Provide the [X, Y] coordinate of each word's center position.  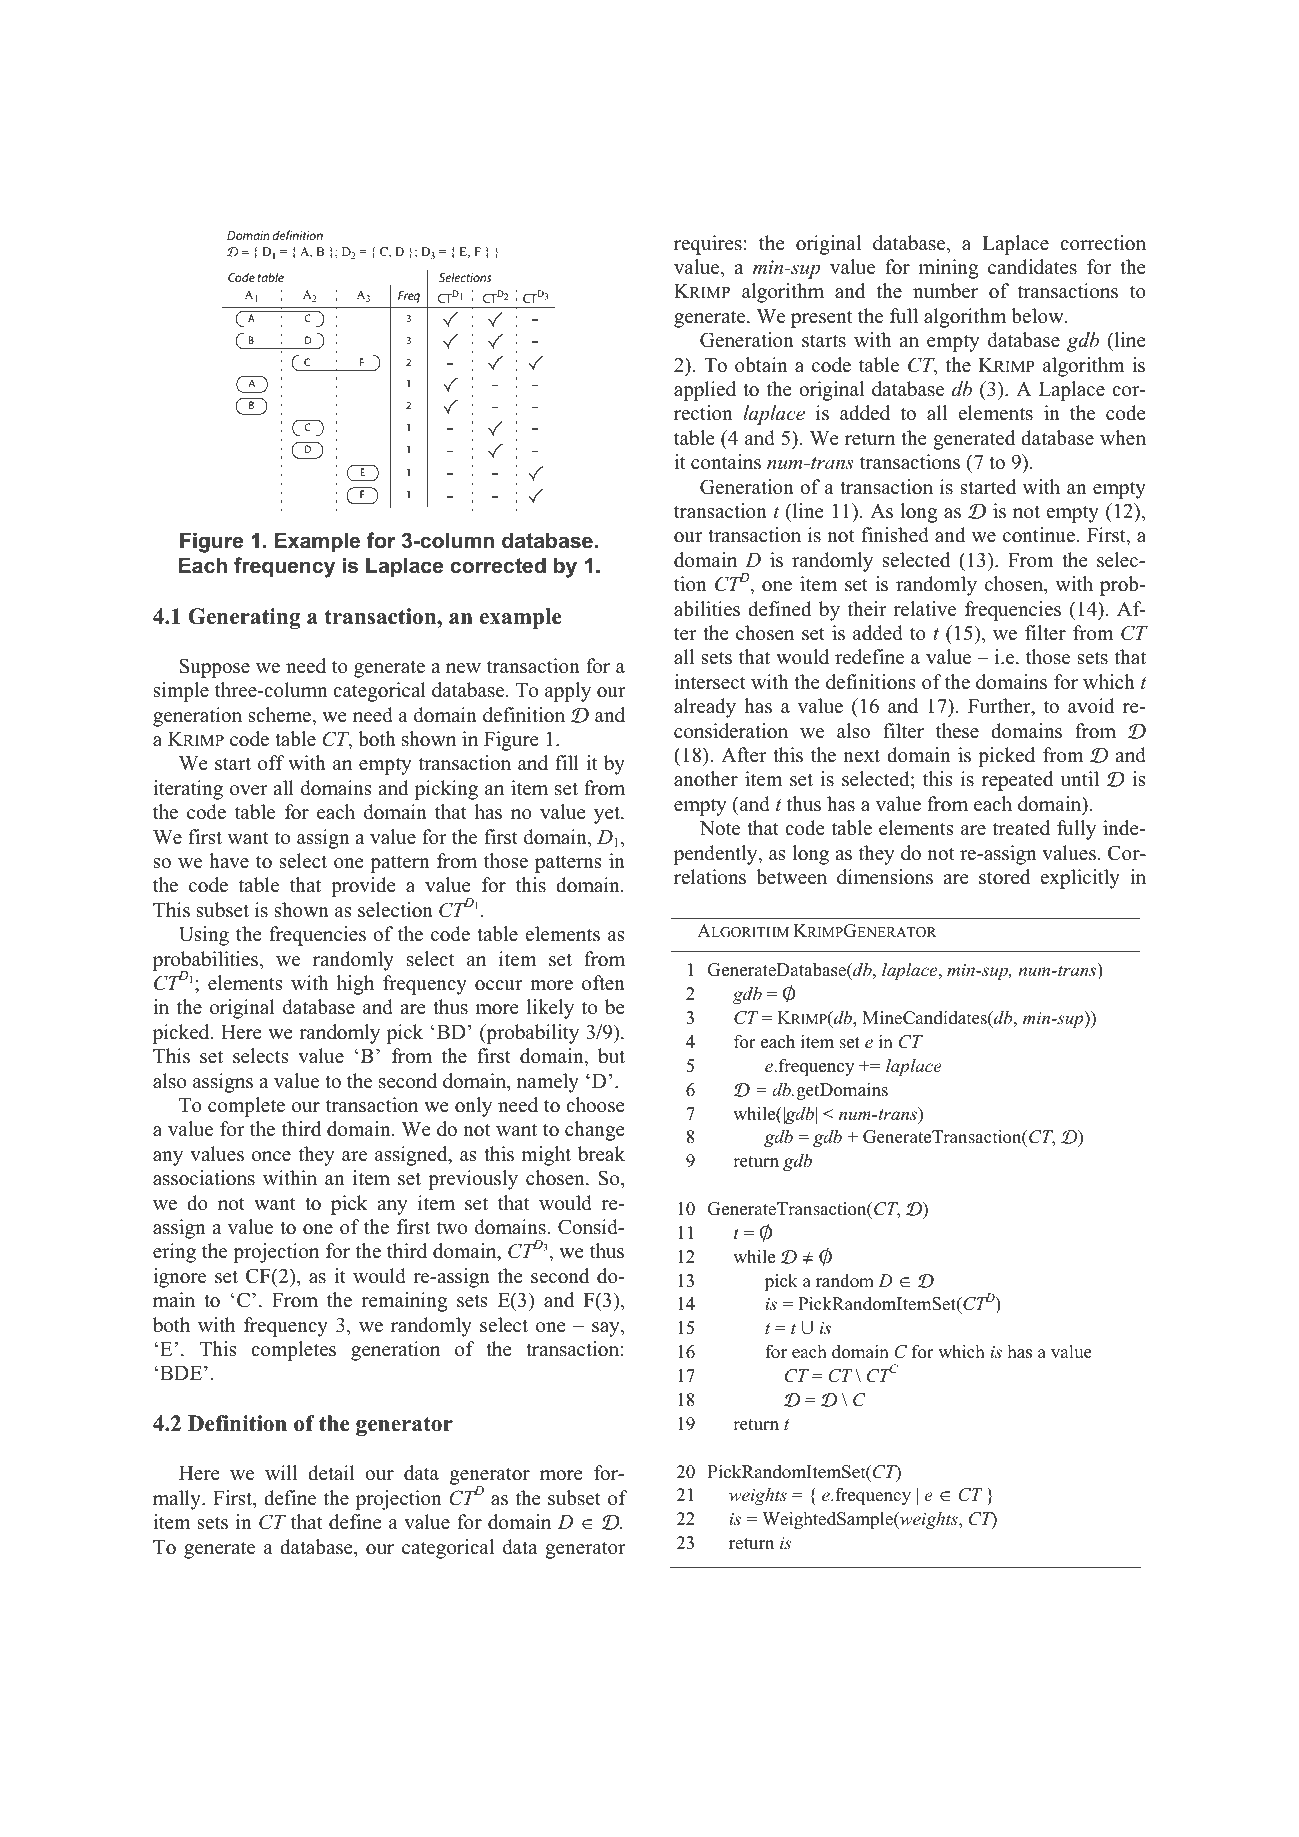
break [601, 1154]
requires [708, 245]
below [1038, 316]
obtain [761, 365]
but [611, 1056]
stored [1004, 877]
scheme [281, 715]
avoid [1091, 706]
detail [331, 1473]
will [281, 1472]
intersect [710, 682]
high [355, 985]
